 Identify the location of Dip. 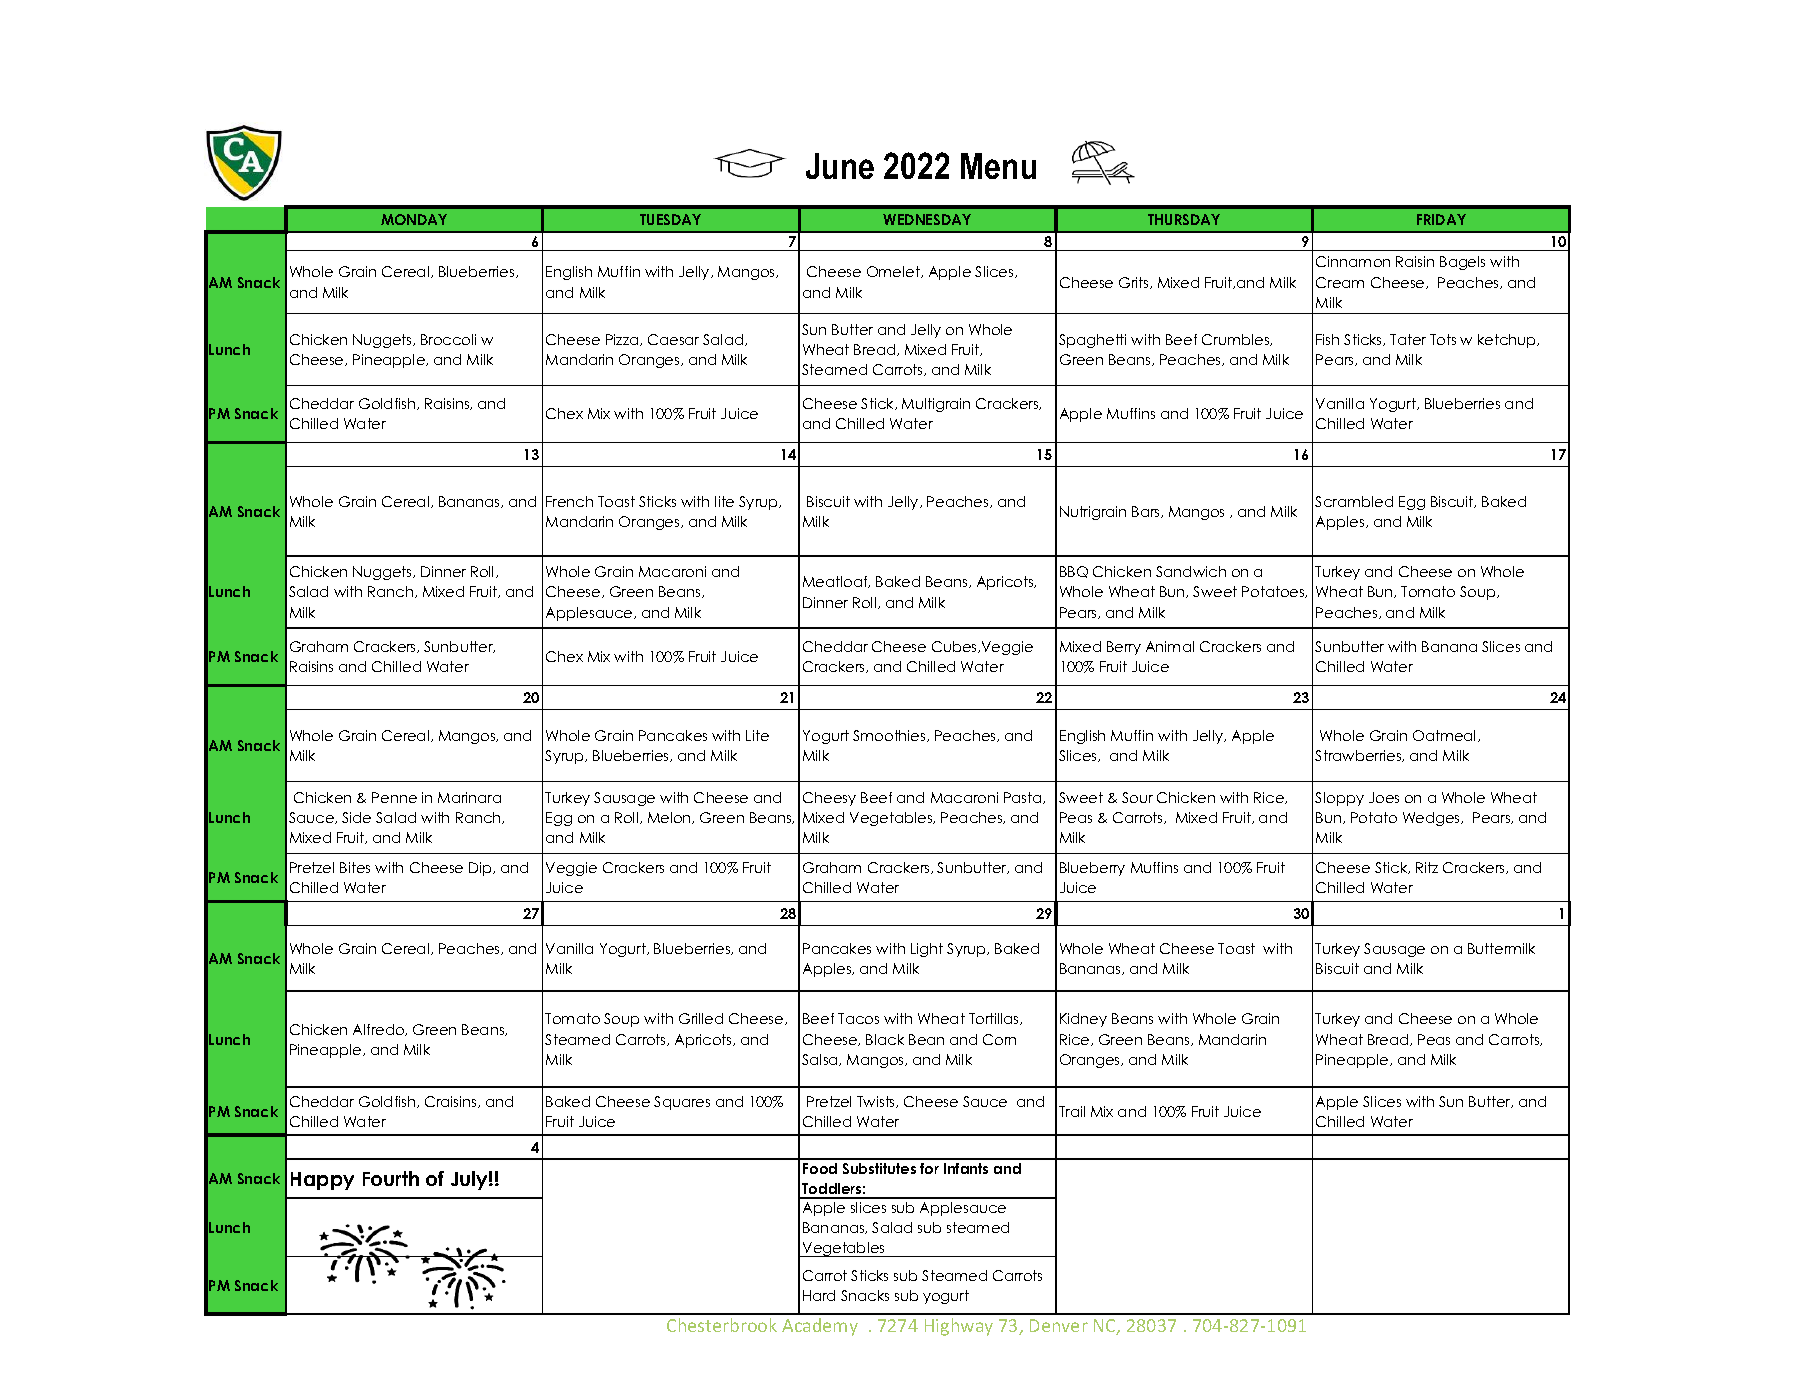
(481, 869).
